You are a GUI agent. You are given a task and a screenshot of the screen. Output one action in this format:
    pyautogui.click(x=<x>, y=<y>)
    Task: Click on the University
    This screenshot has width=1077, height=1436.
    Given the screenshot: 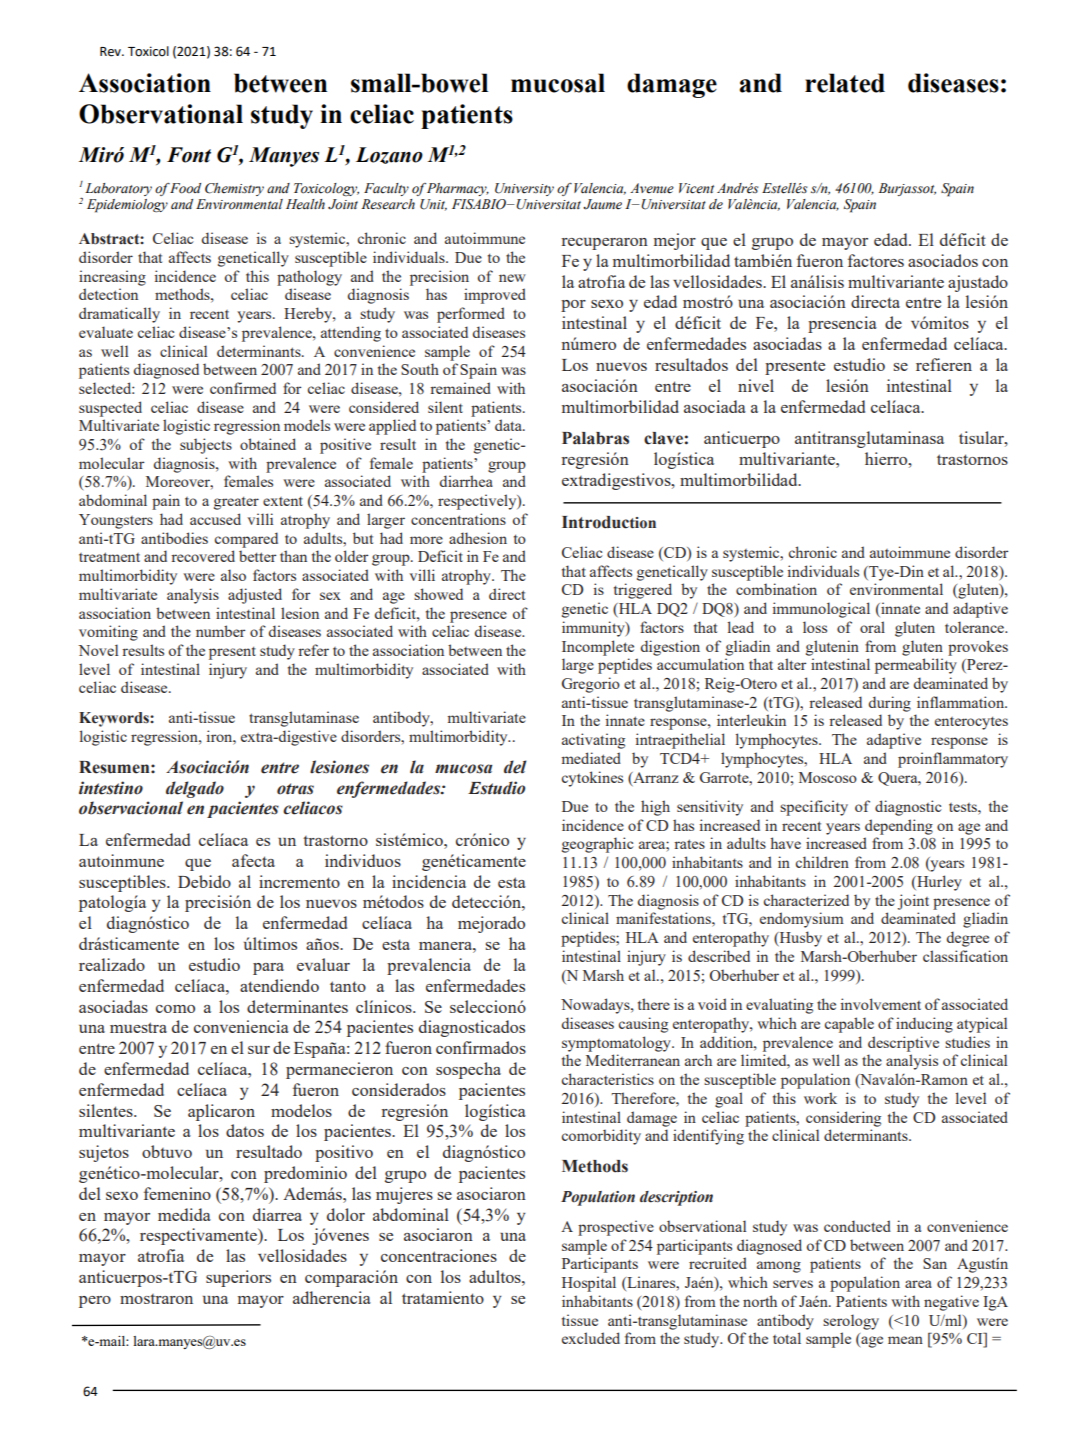 What is the action you would take?
    pyautogui.click(x=524, y=189)
